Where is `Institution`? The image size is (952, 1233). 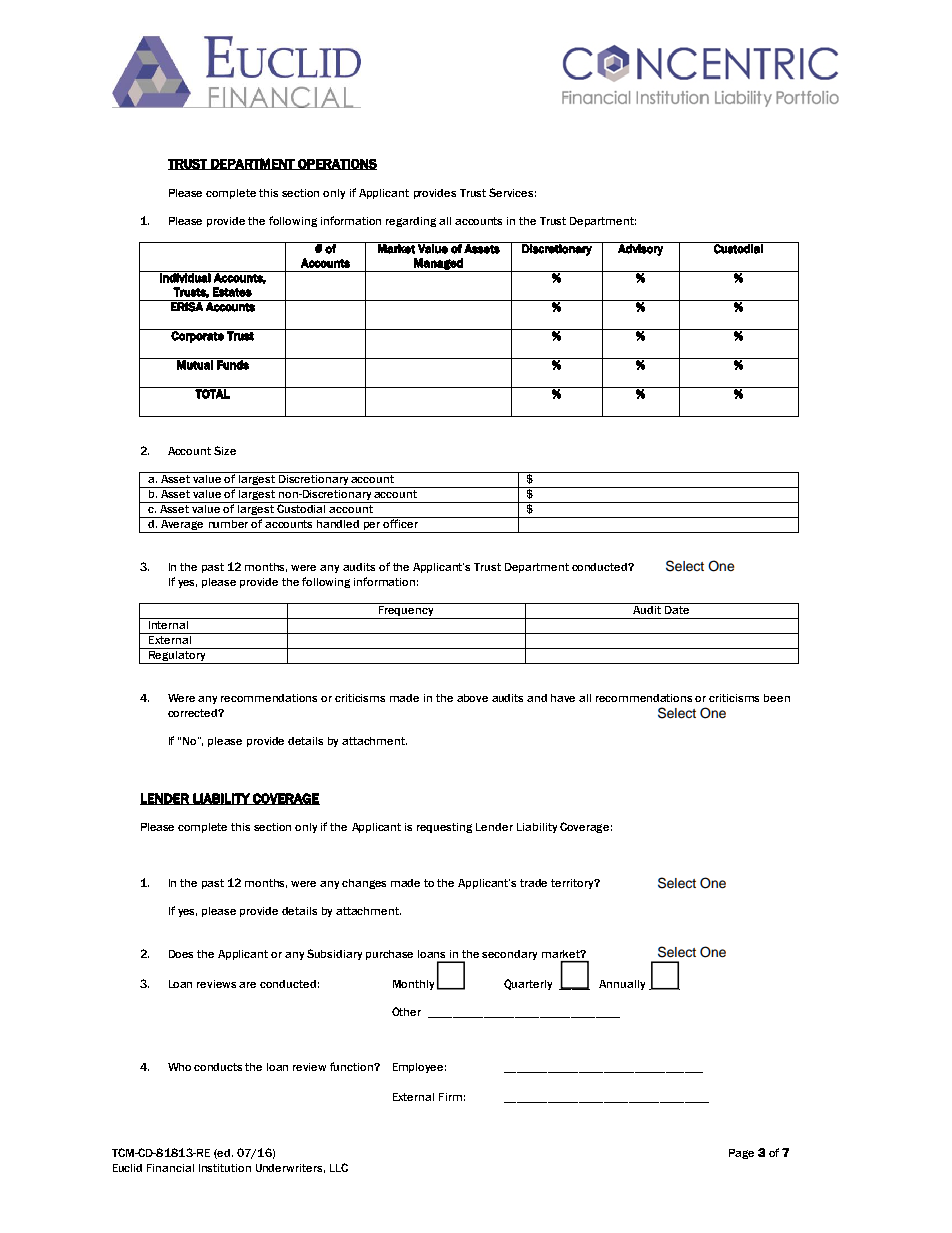
Institution is located at coordinates (225, 1168).
